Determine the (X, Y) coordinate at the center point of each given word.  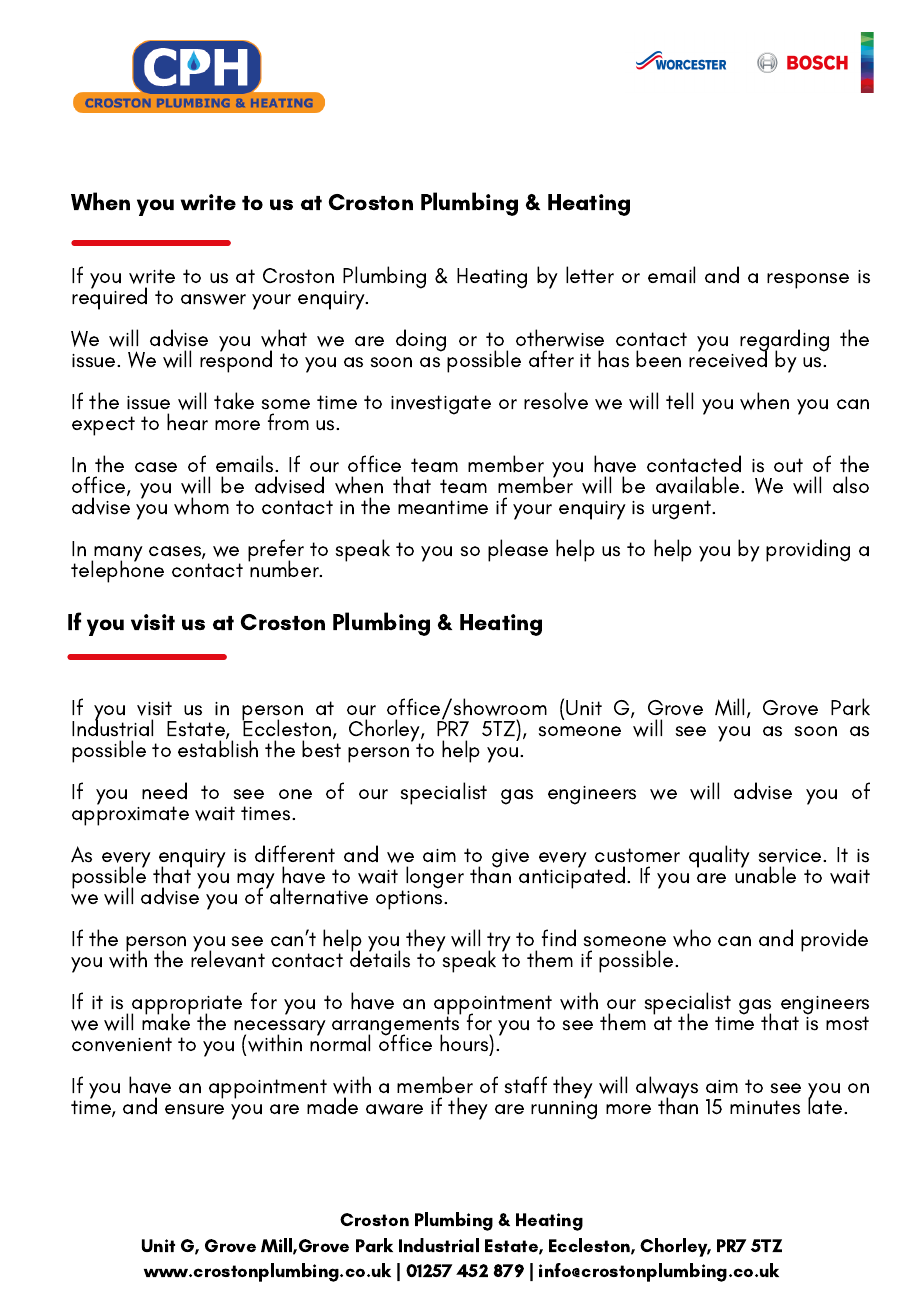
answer (213, 299)
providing (808, 550)
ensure (194, 1109)
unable (765, 874)
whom (201, 506)
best (321, 749)
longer (435, 879)
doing (421, 340)
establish (218, 749)
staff (526, 1085)
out (788, 465)
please (518, 550)
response (808, 281)
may (256, 882)
